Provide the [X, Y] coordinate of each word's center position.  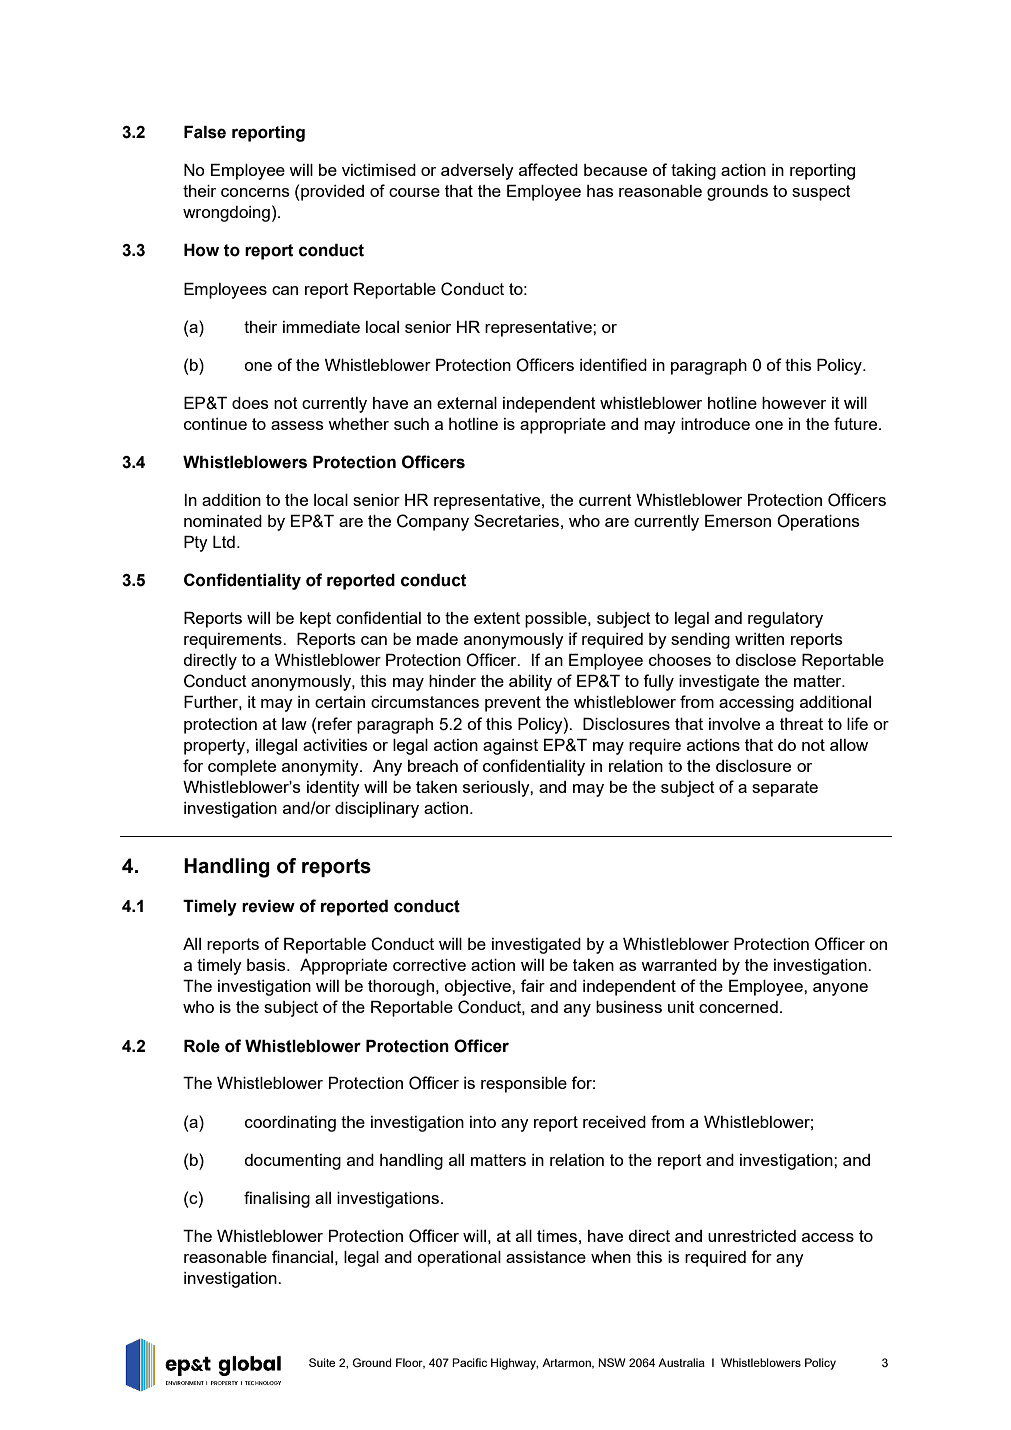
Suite [322, 1362]
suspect [821, 193]
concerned [738, 1007]
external [467, 403]
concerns [255, 192]
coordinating [290, 1124]
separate [785, 789]
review [268, 906]
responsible [524, 1085]
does [250, 403]
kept [315, 620]
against [510, 747]
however [794, 403]
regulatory [785, 620]
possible [557, 620]
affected [548, 169]
